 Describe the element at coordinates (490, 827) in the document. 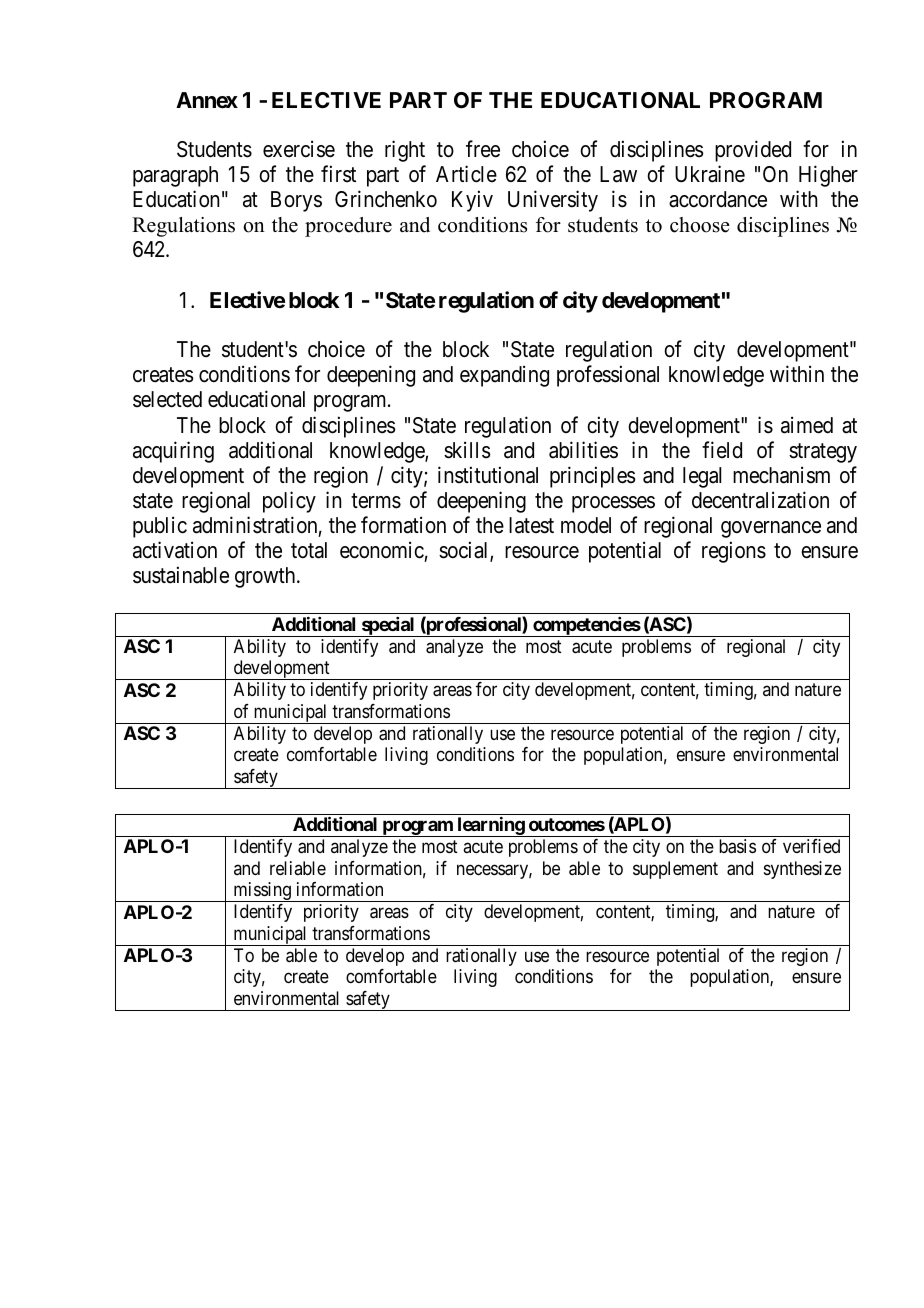

I see `learning` at that location.
